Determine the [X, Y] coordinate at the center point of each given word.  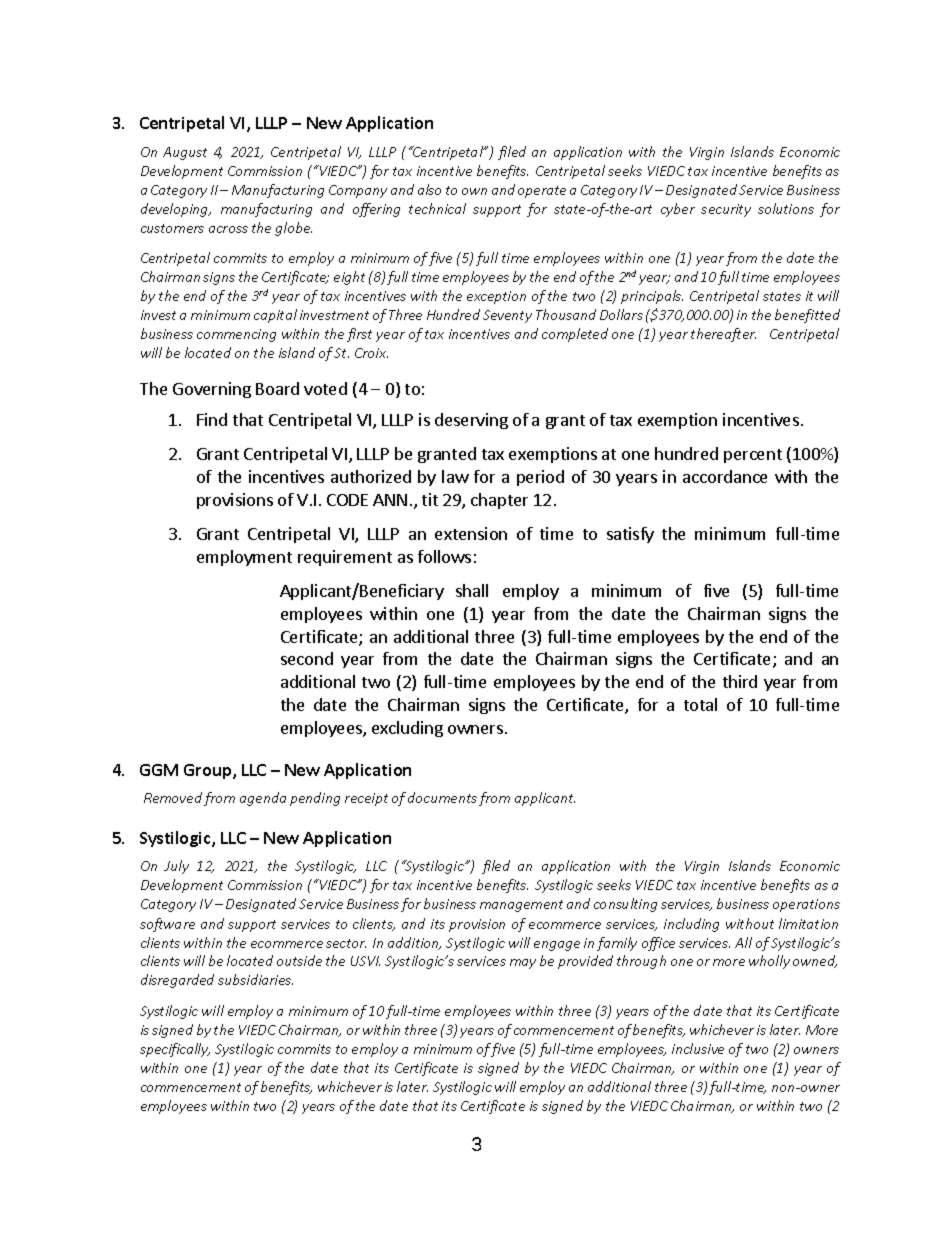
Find [212, 419]
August [185, 153]
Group [209, 771]
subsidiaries [255, 979]
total [700, 704]
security [726, 210]
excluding [407, 729]
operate [542, 192]
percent [753, 456]
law [455, 476]
